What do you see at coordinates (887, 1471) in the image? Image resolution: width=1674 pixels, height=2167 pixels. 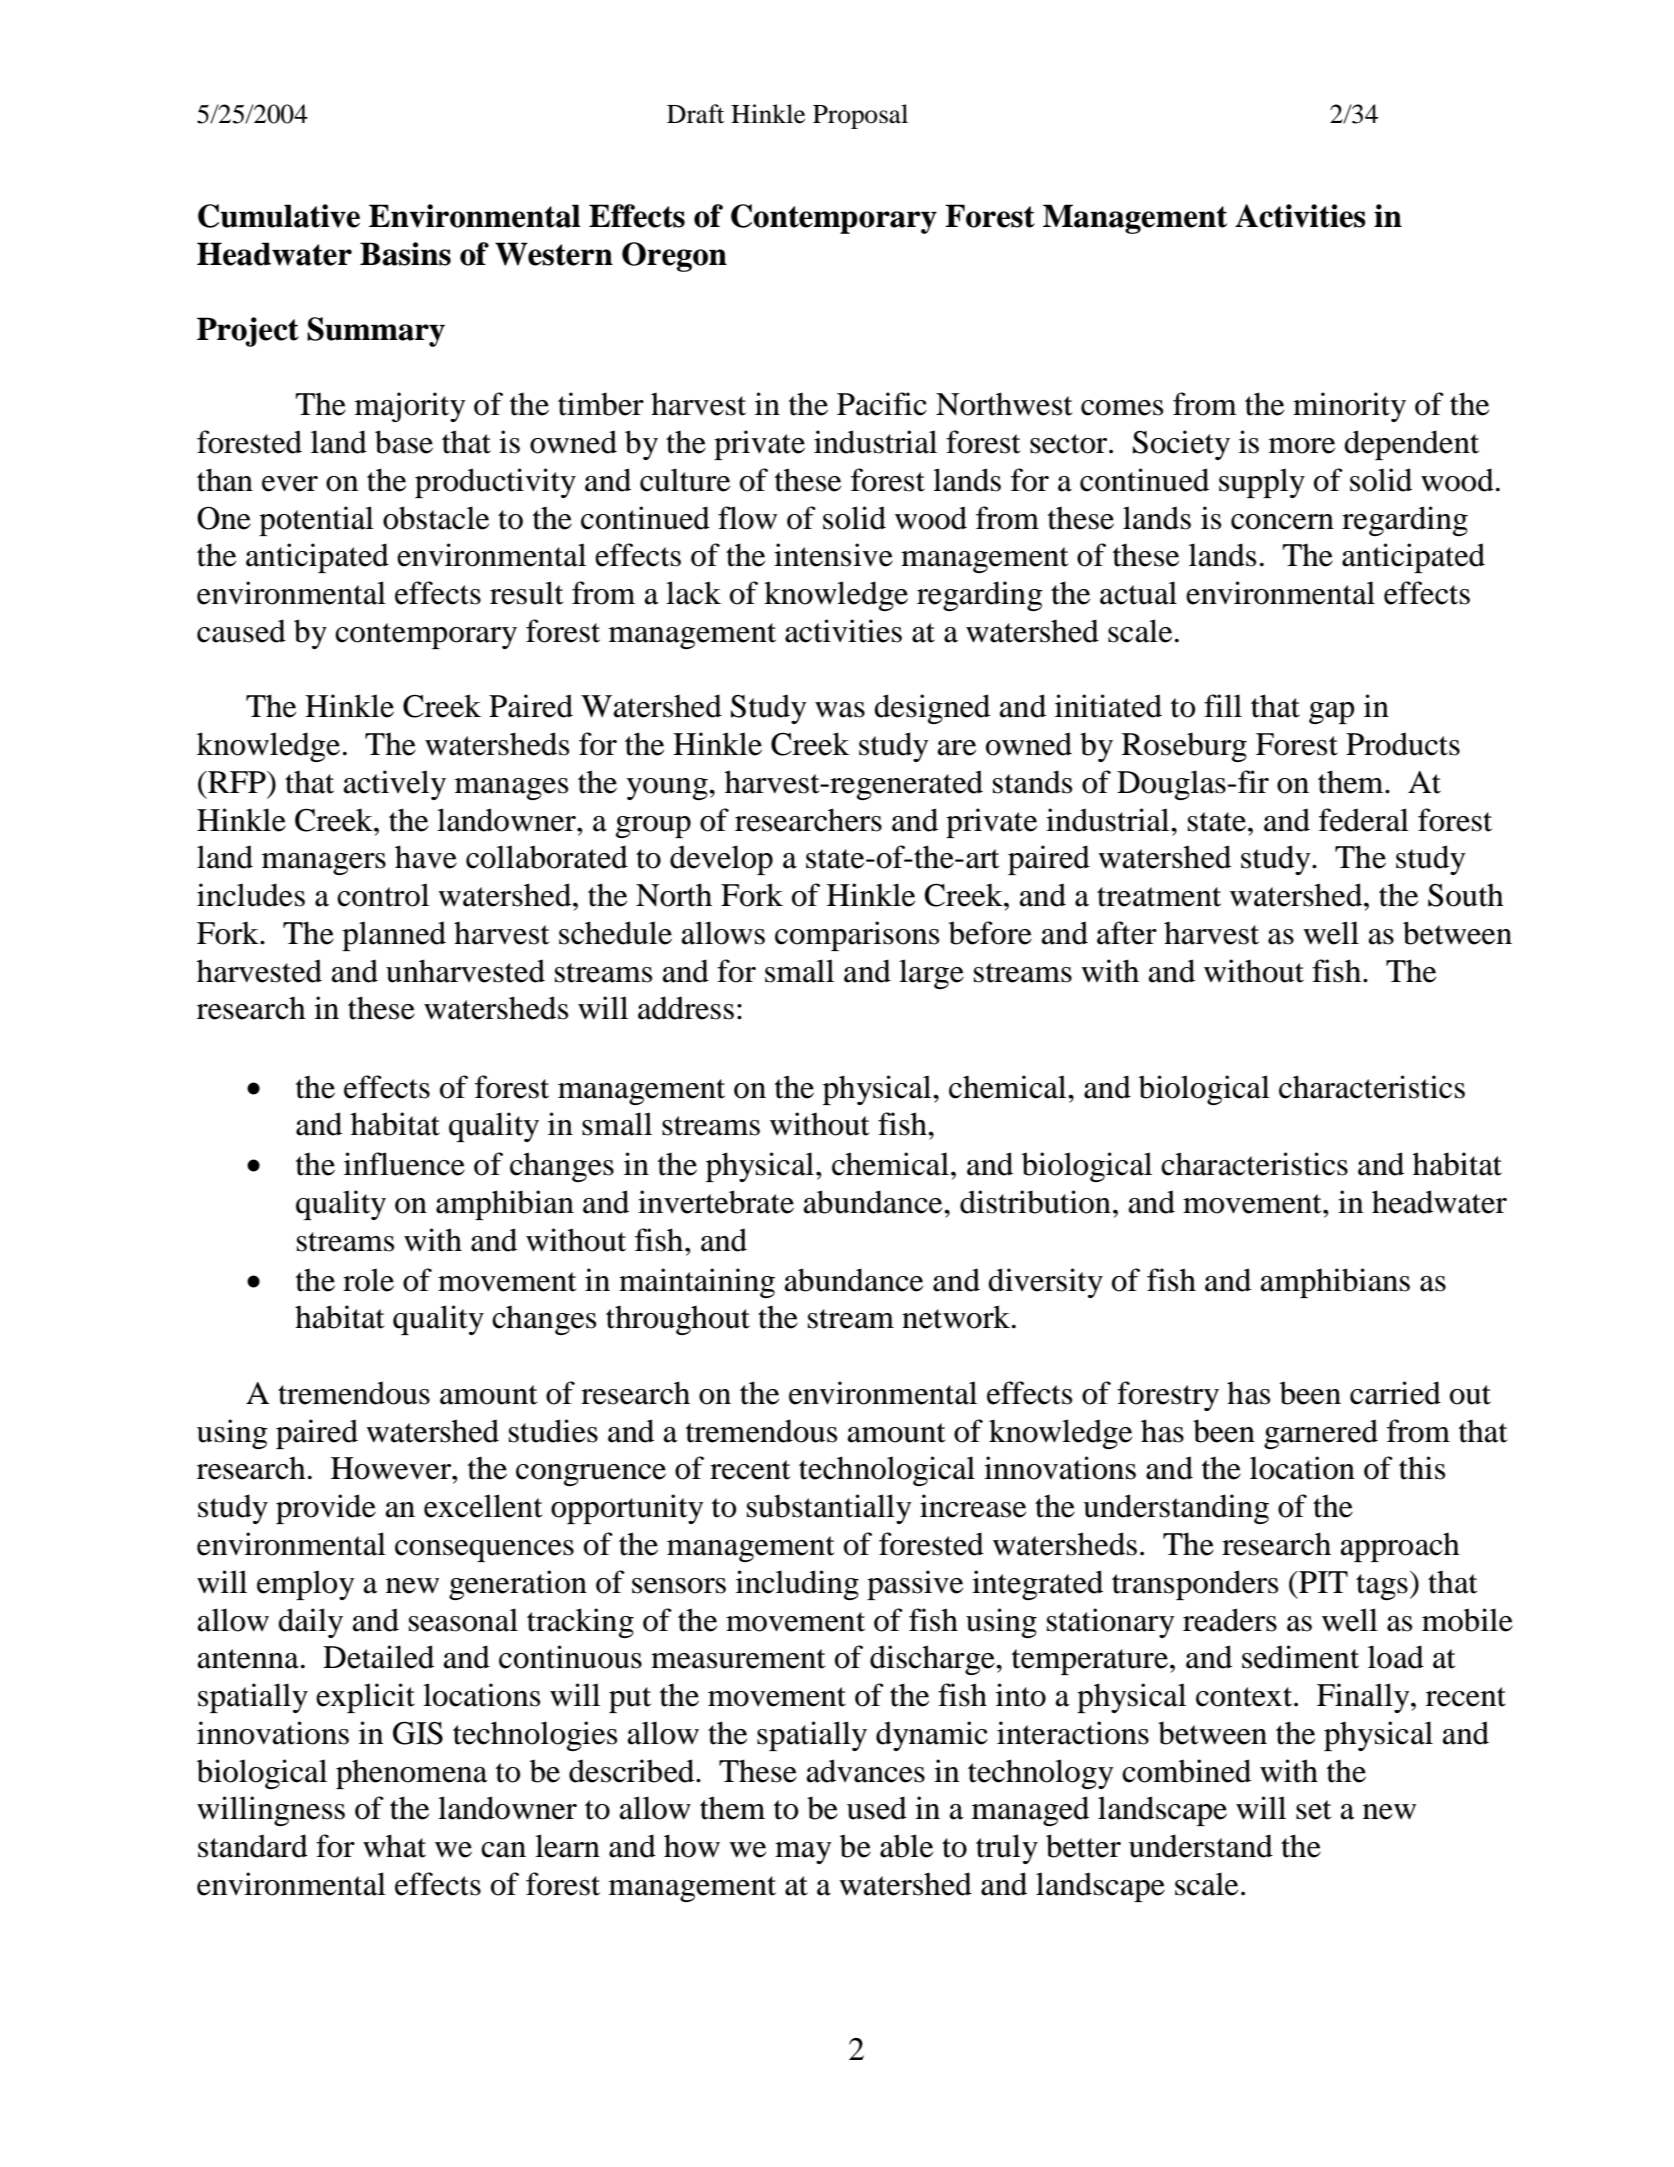 I see `technological` at bounding box center [887, 1471].
